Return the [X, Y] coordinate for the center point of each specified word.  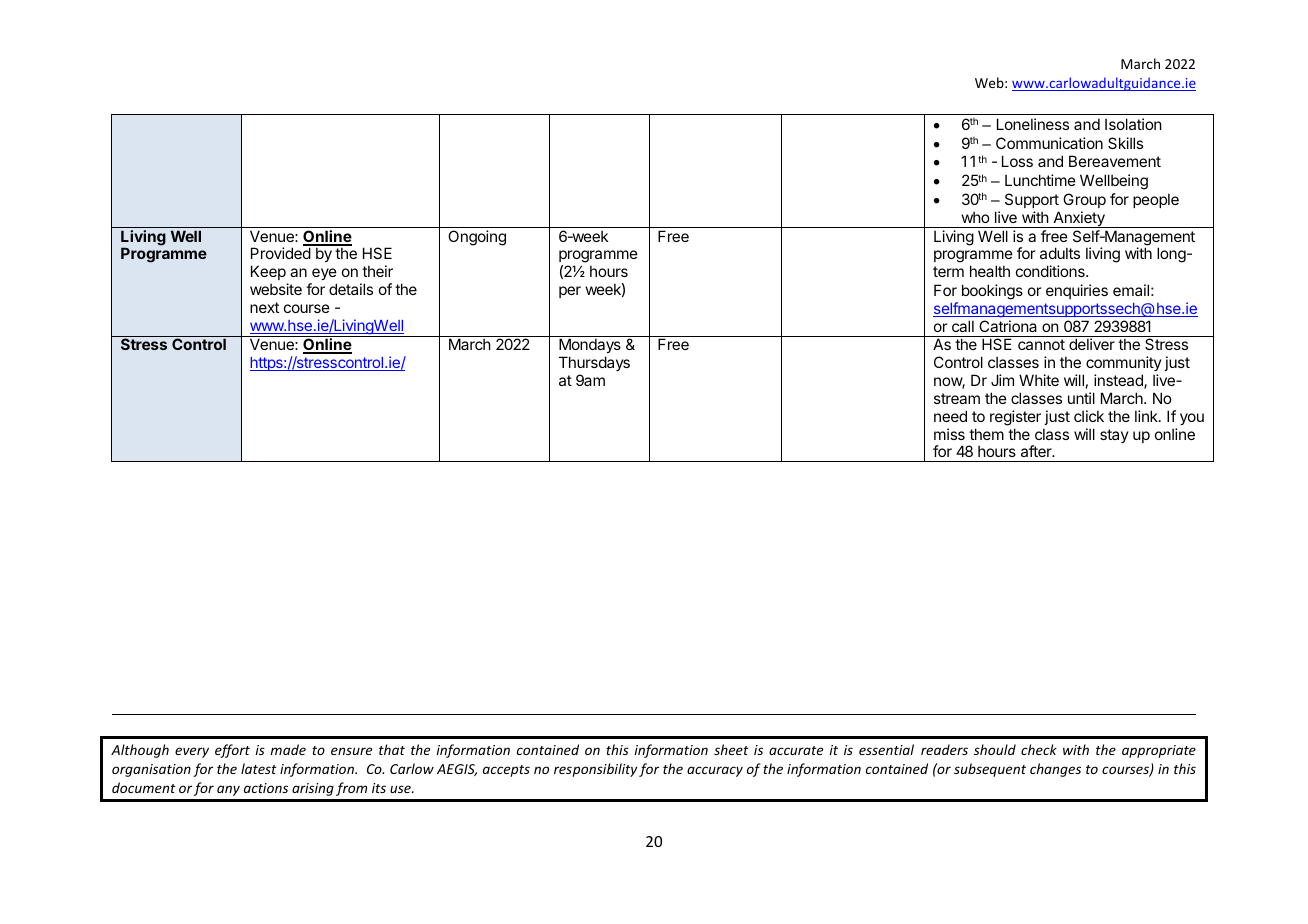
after [1037, 451]
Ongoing [477, 238]
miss [949, 434]
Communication [1049, 143]
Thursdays [594, 363]
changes [1055, 770]
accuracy [715, 771]
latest [259, 768]
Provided [281, 253]
